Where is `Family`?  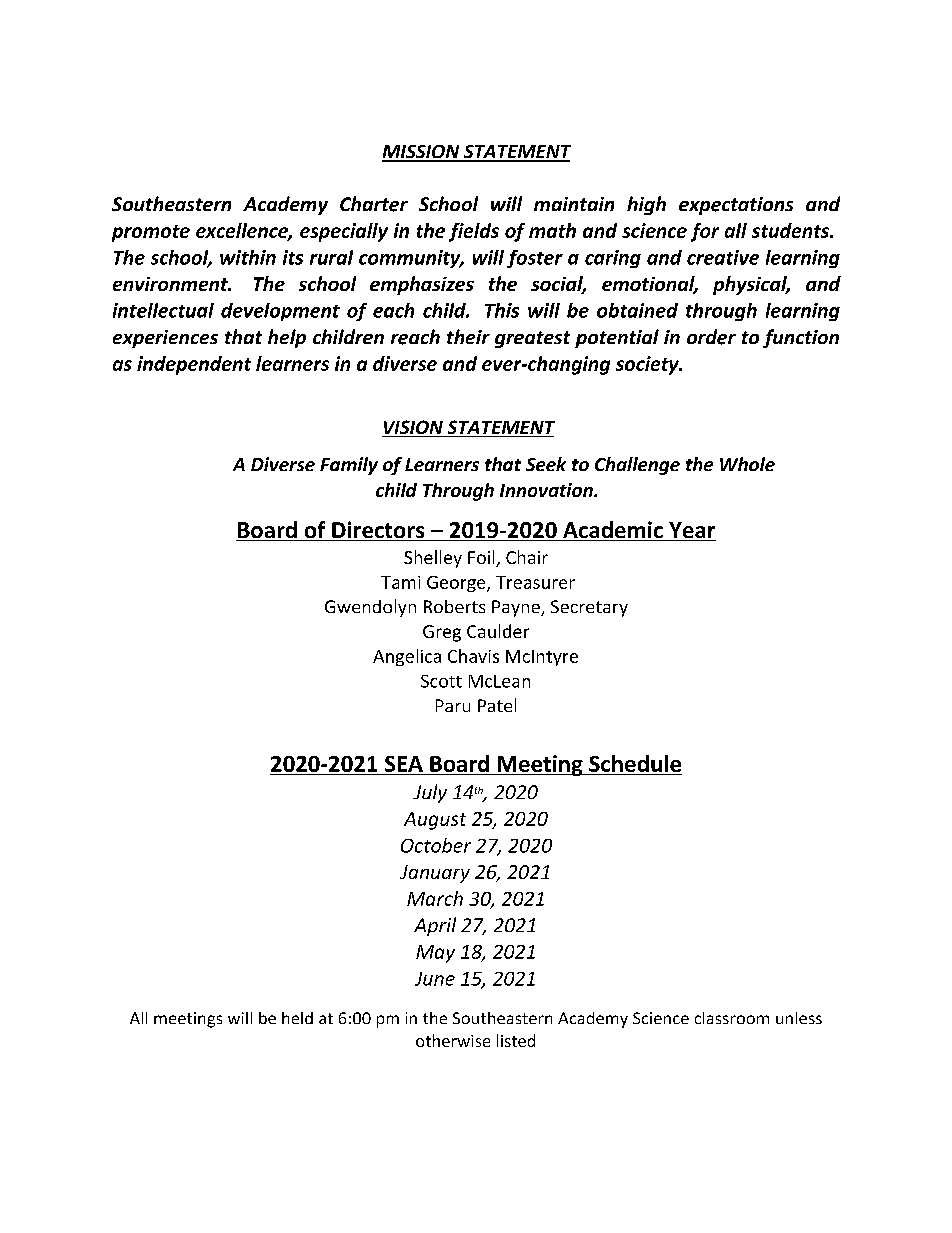 Family is located at coordinates (349, 466).
